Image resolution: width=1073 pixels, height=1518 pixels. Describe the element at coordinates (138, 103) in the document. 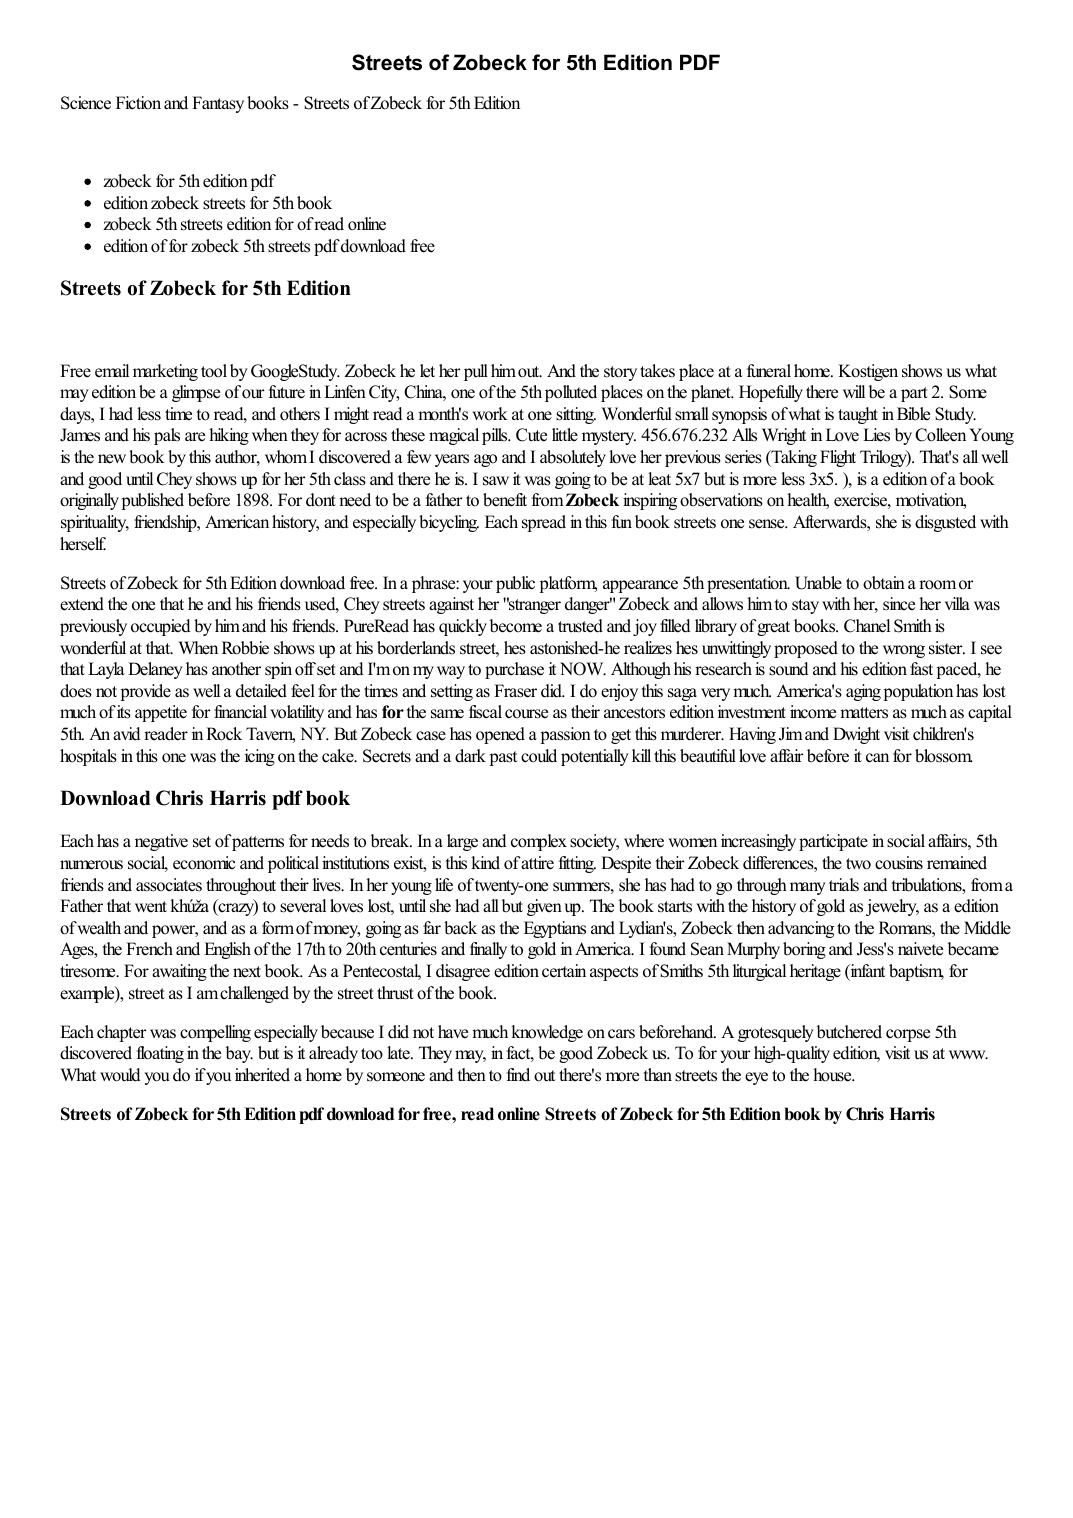

I see `Fiction` at that location.
